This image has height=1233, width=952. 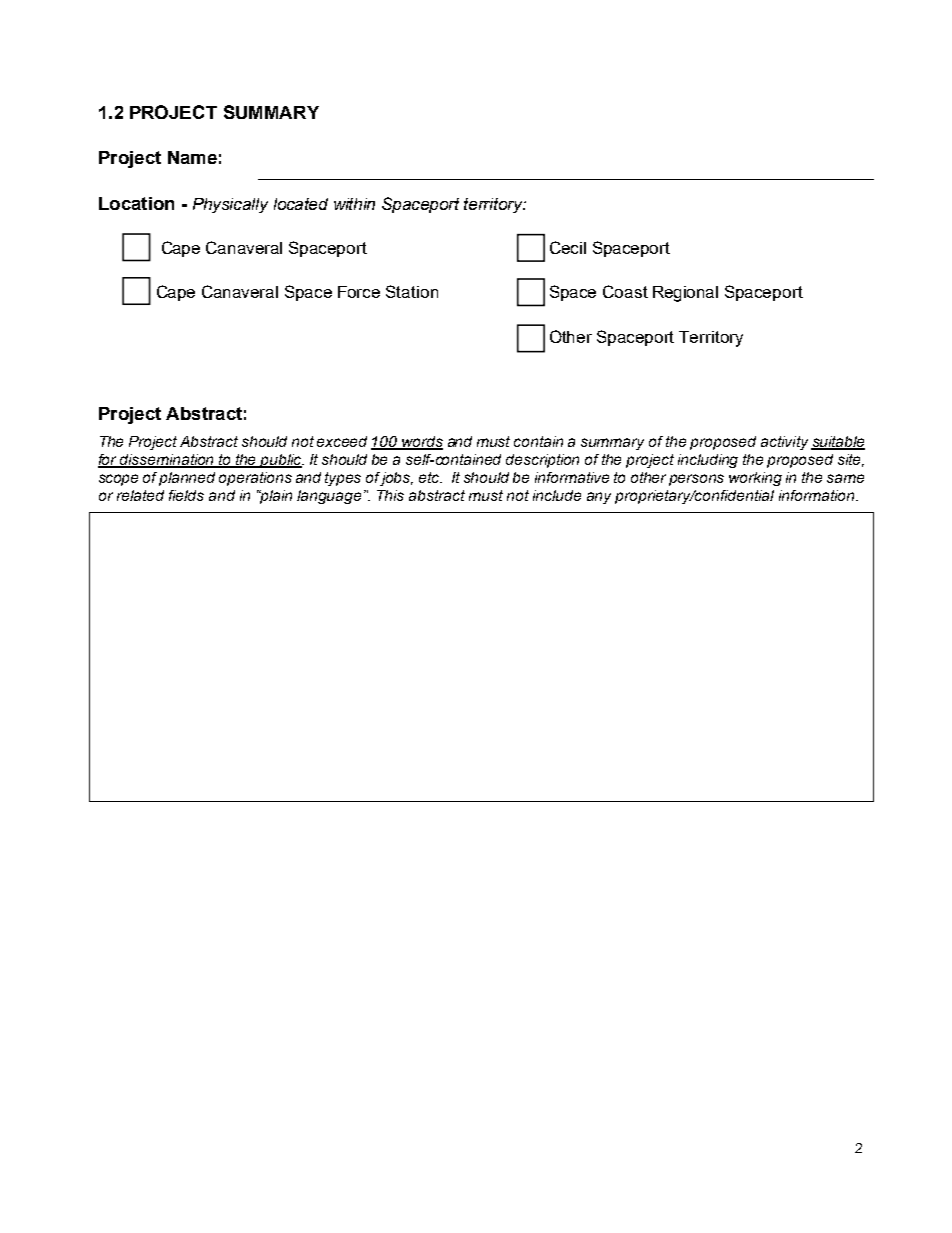 I want to click on working, so click(x=755, y=479).
